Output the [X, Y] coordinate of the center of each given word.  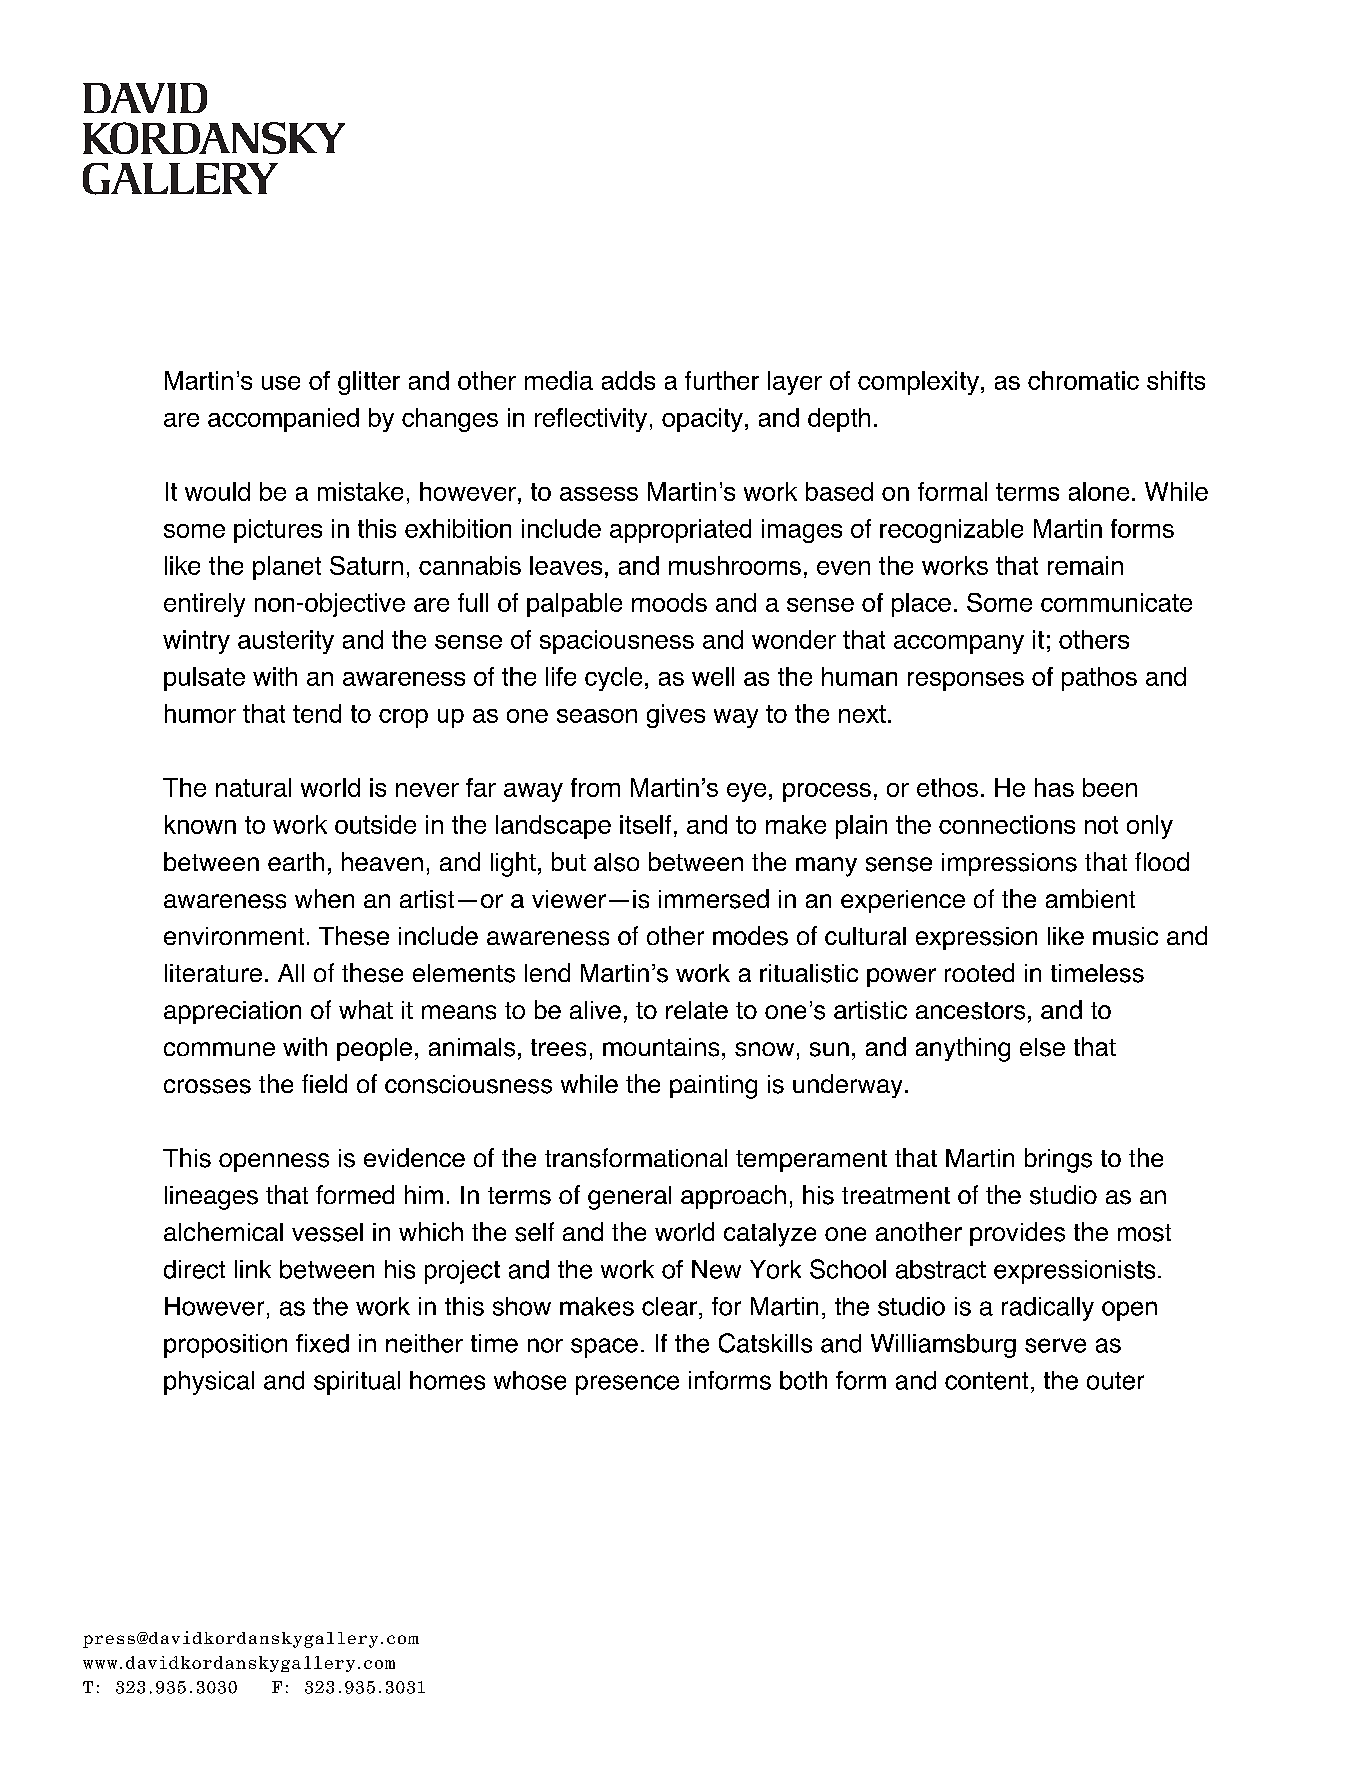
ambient [1090, 898]
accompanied [283, 420]
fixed [322, 1343]
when [324, 898]
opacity [702, 420]
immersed [714, 899]
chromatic [1083, 380]
